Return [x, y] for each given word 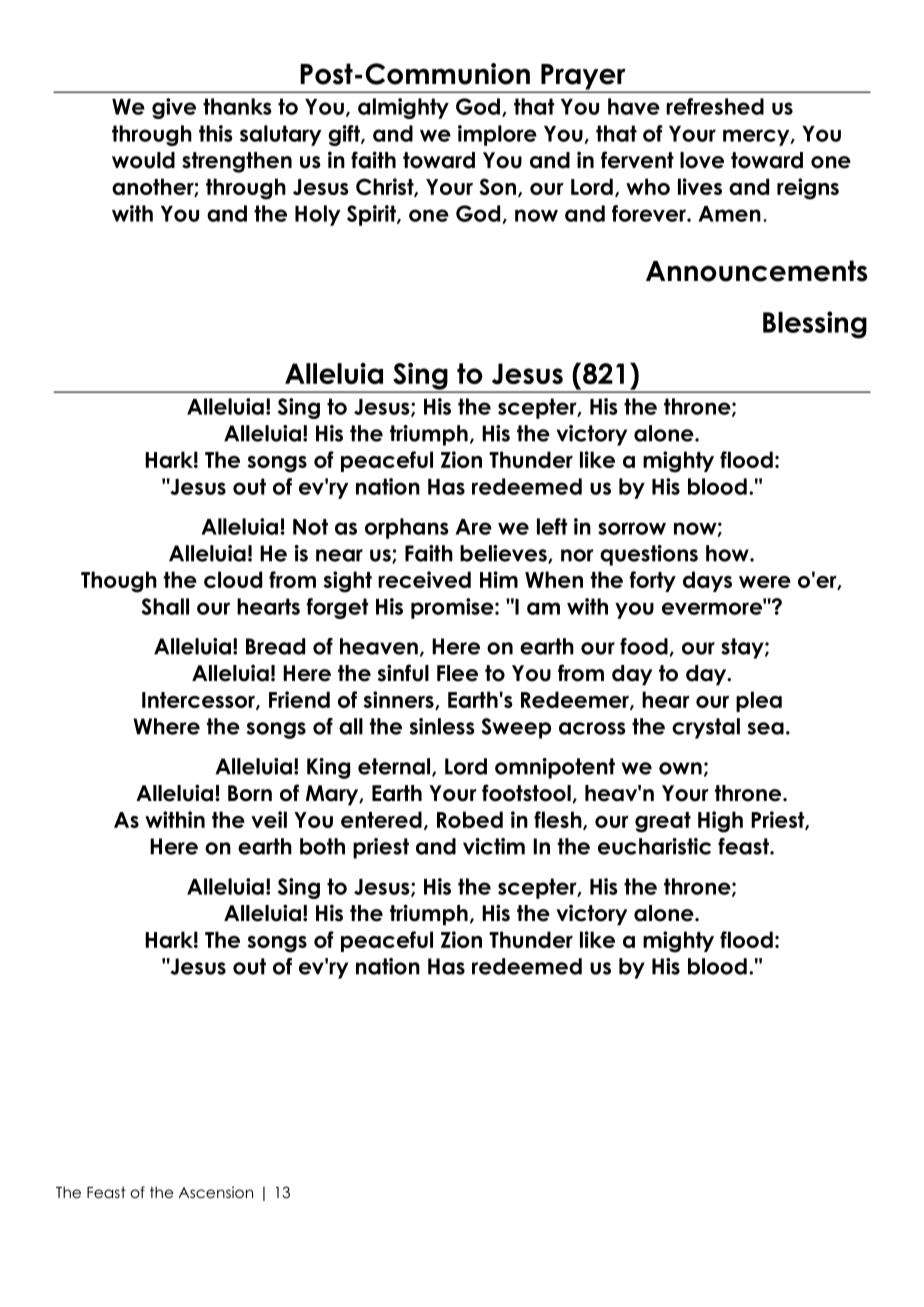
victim [494, 846]
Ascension [216, 1192]
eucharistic [654, 846]
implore [497, 135]
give [174, 108]
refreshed [715, 106]
